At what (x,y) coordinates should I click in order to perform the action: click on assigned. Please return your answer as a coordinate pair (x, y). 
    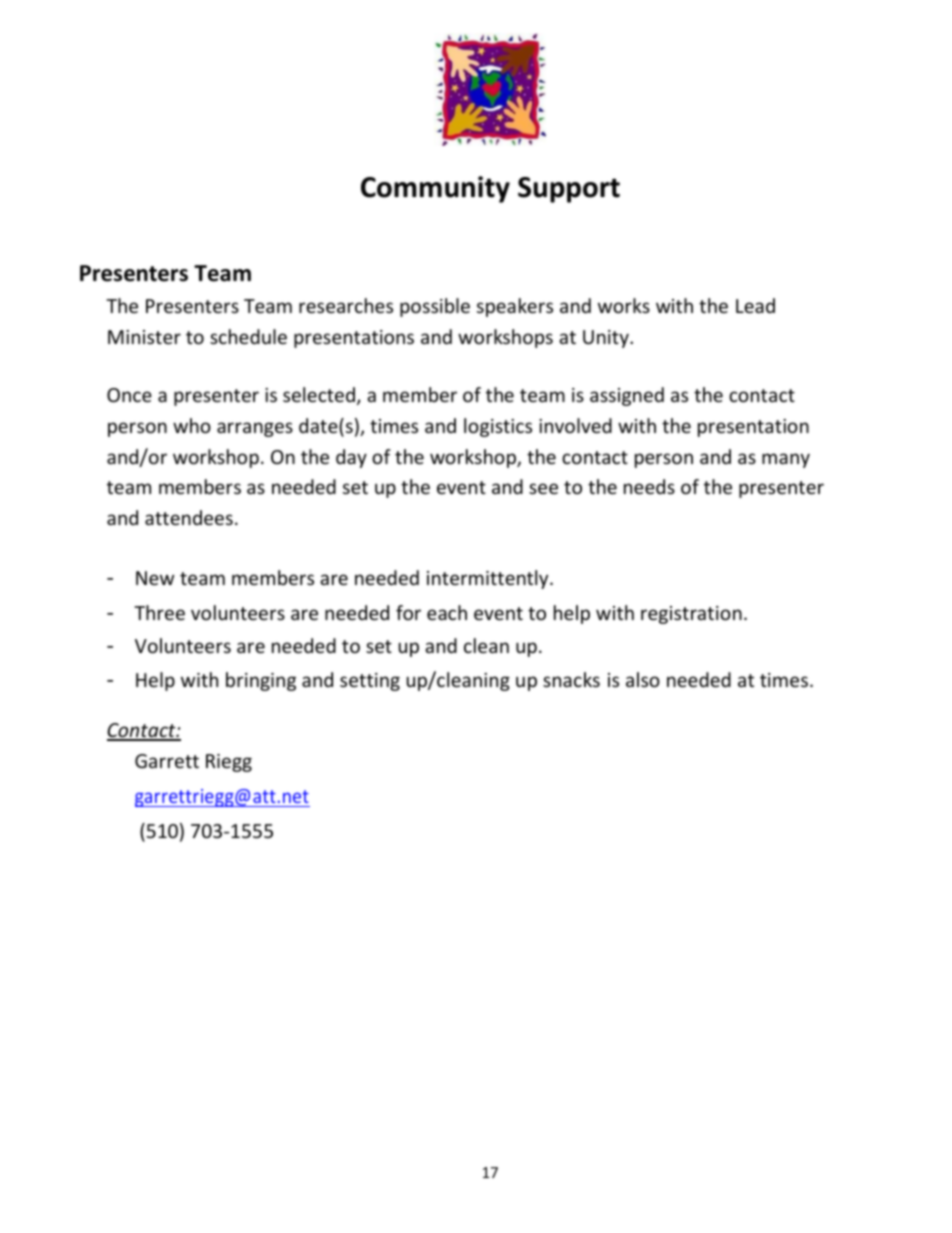
    Looking at the image, I should click on (627, 396).
